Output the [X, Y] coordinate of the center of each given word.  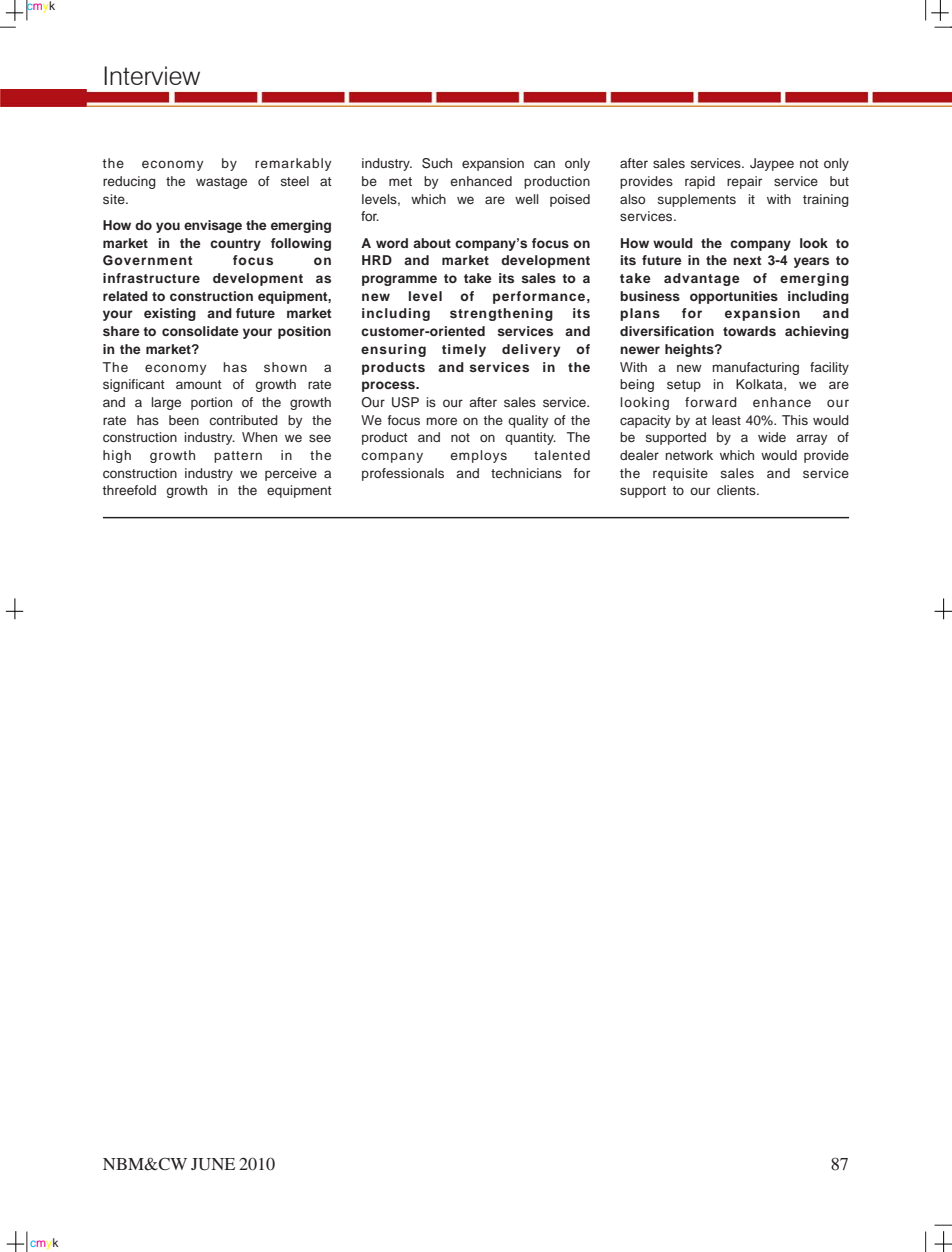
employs [478, 456]
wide [772, 437]
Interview [152, 75]
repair [744, 182]
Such [437, 163]
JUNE [213, 1164]
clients [737, 490]
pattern [238, 457]
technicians [526, 473]
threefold [129, 490]
